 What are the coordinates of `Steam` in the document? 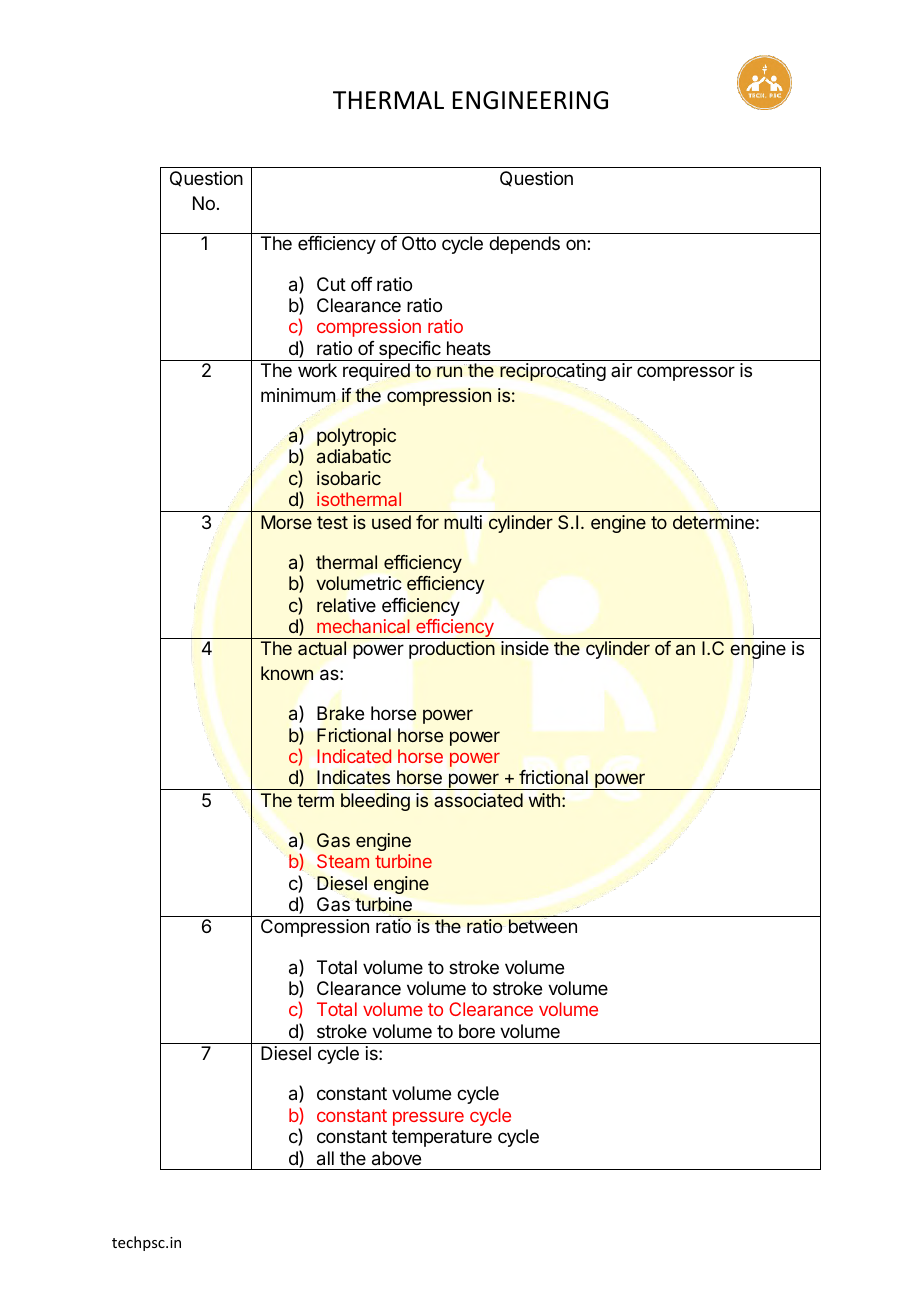 It's located at (343, 861).
